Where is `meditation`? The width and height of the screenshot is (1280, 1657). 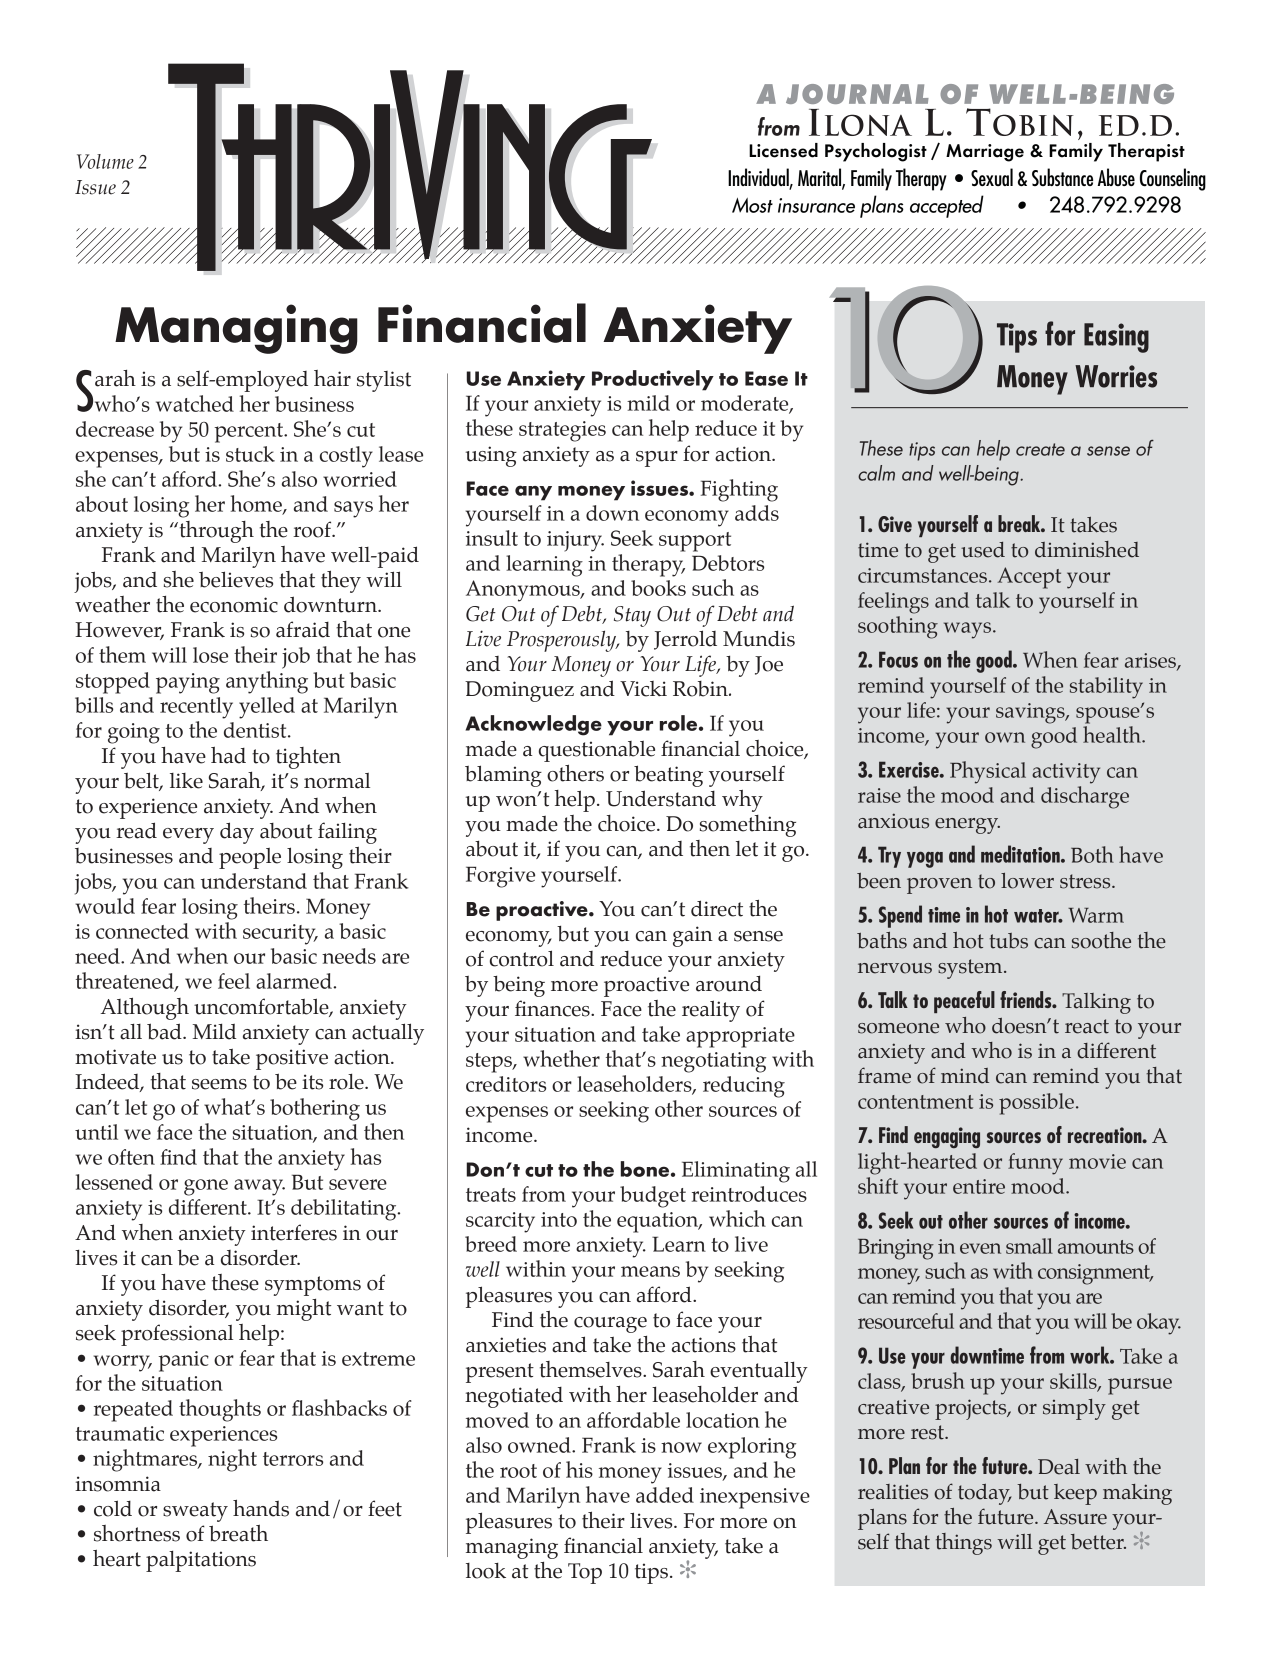 meditation is located at coordinates (1021, 854).
